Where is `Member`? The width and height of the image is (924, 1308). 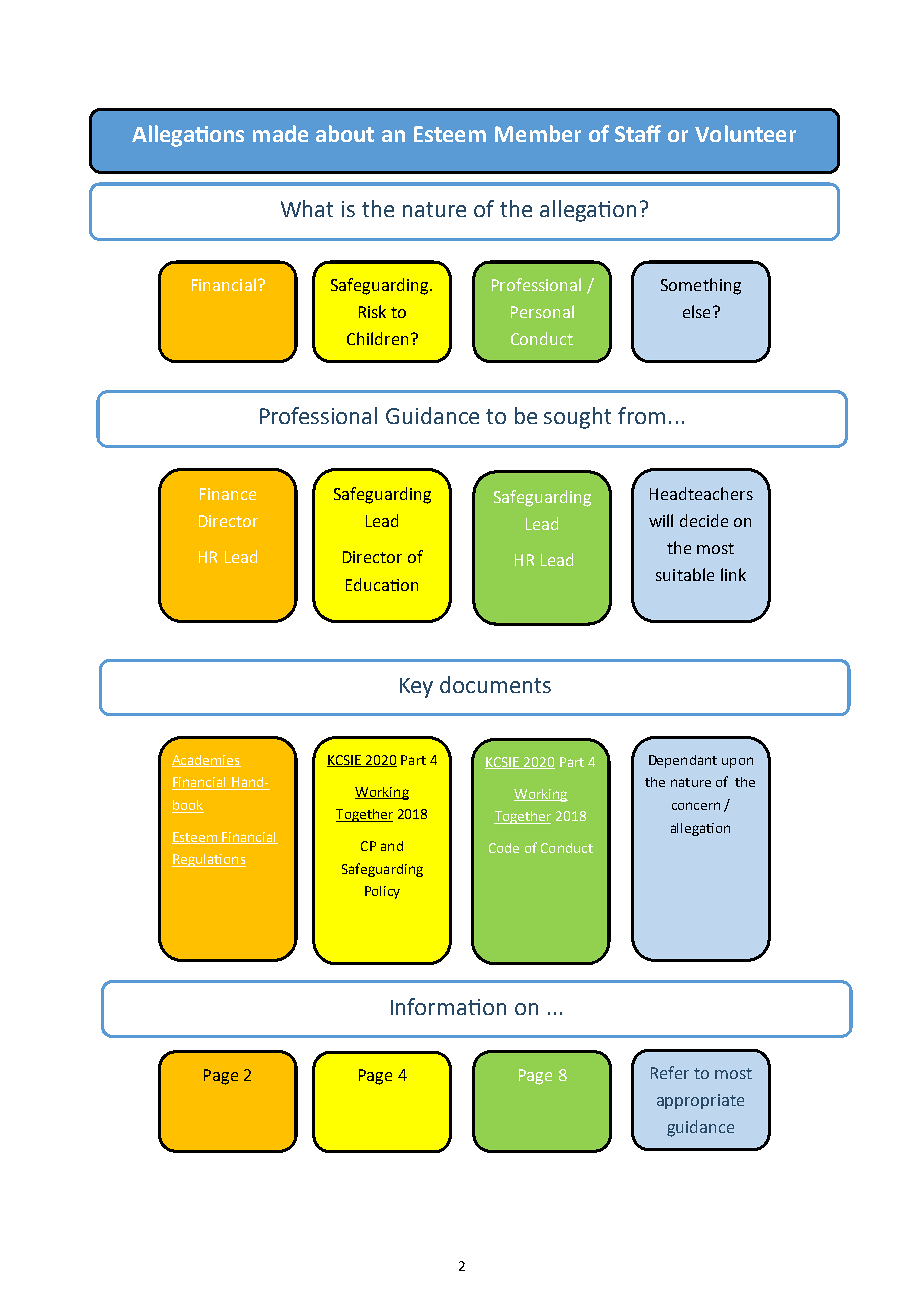
Member is located at coordinates (538, 133).
